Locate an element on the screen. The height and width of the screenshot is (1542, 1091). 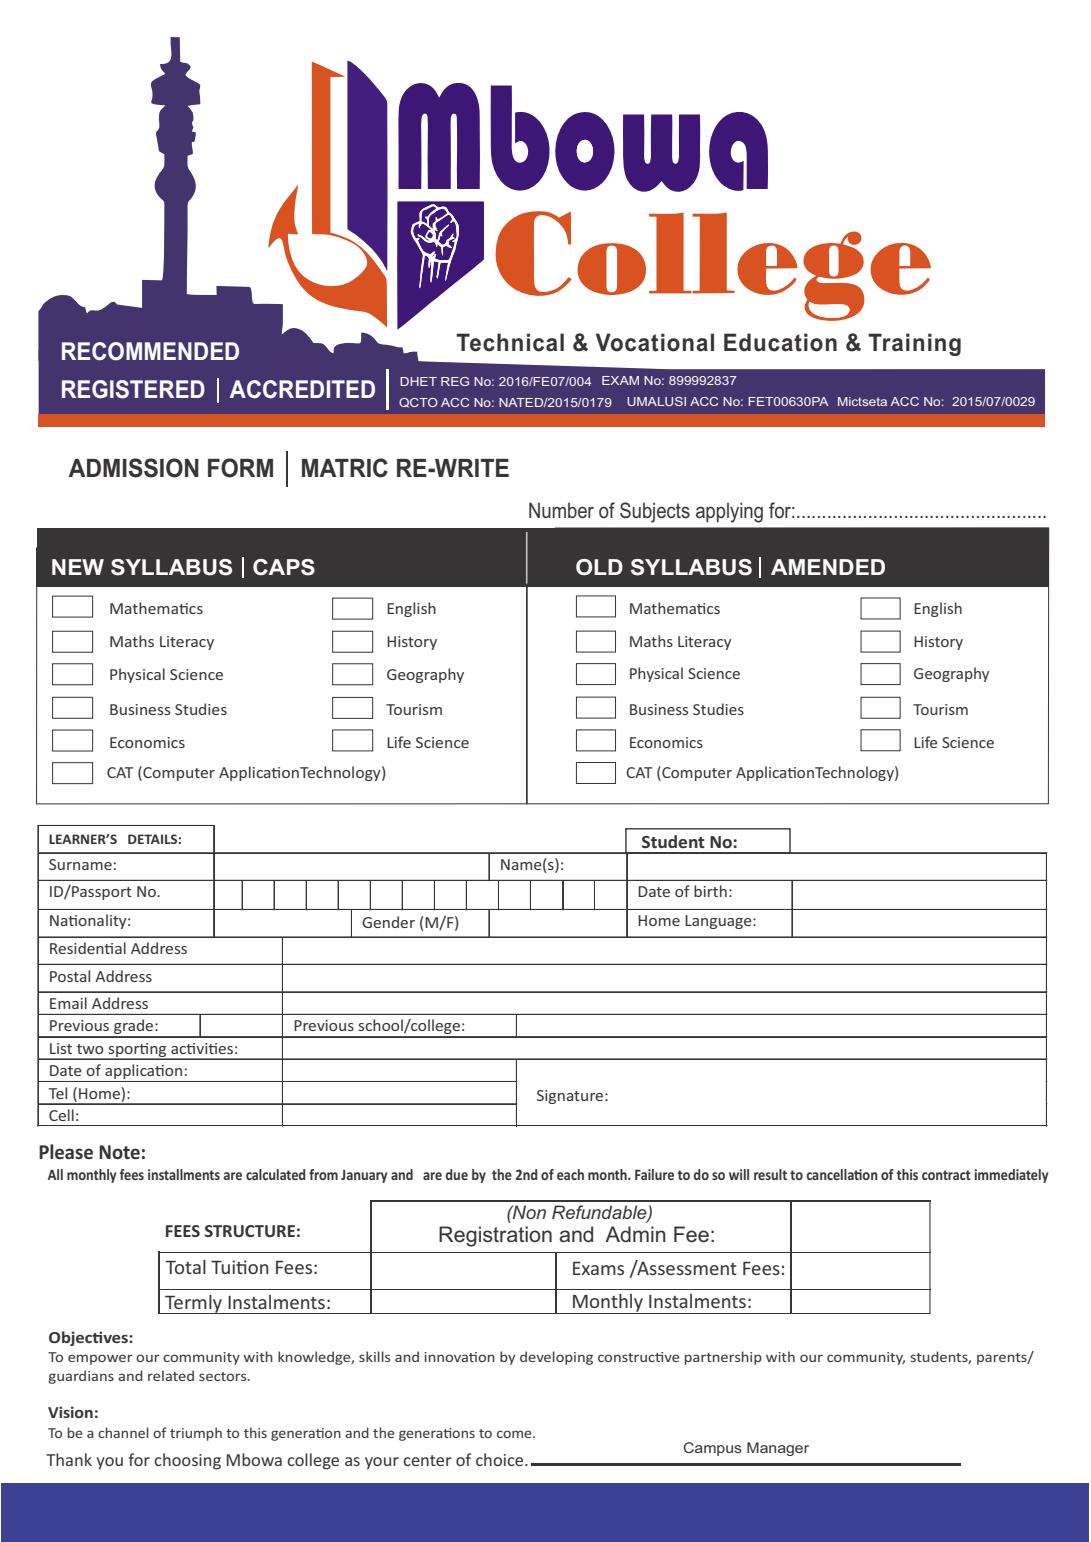
Postal is located at coordinates (70, 976).
